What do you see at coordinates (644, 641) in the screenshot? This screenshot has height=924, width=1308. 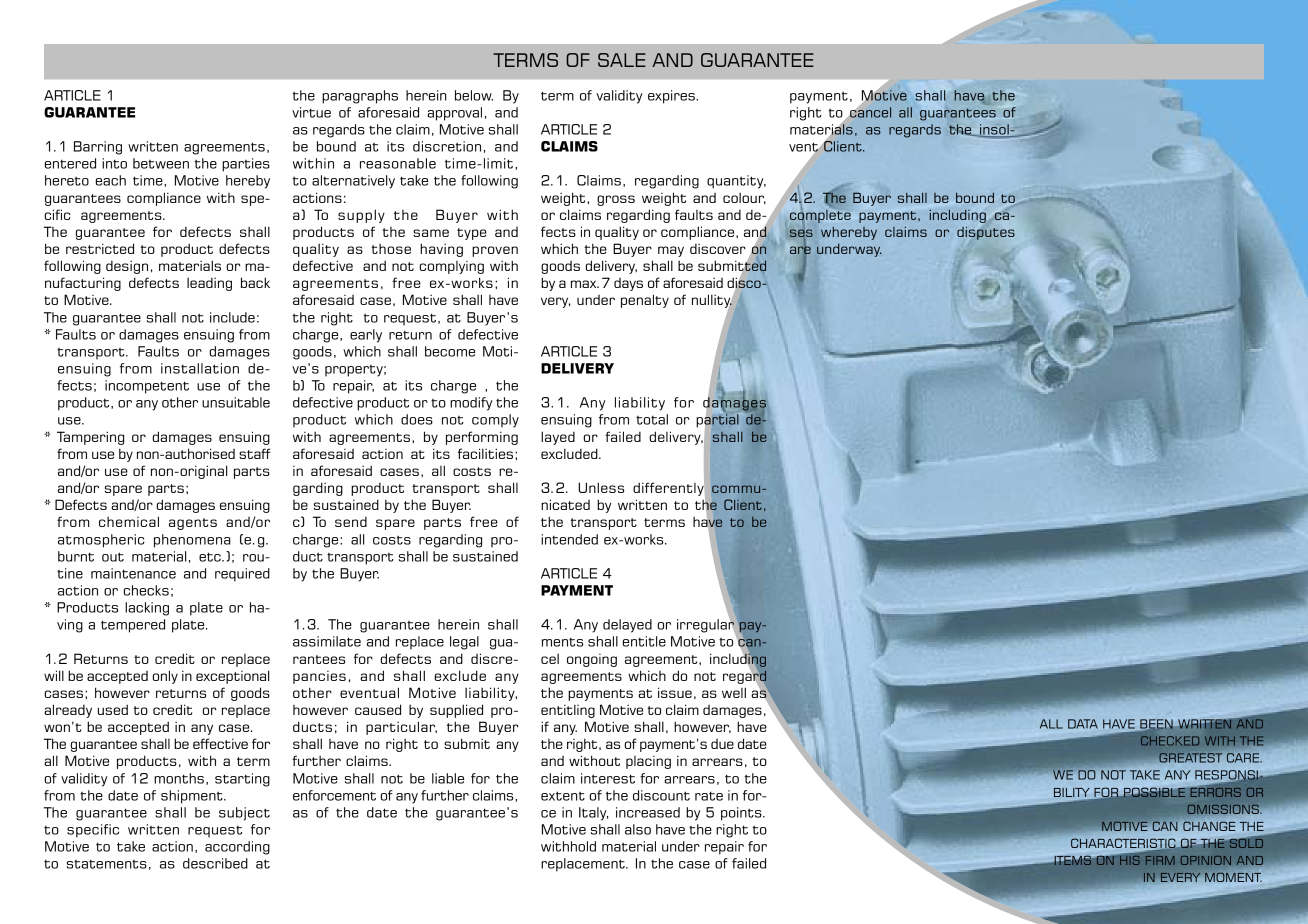 I see `entitle` at bounding box center [644, 641].
